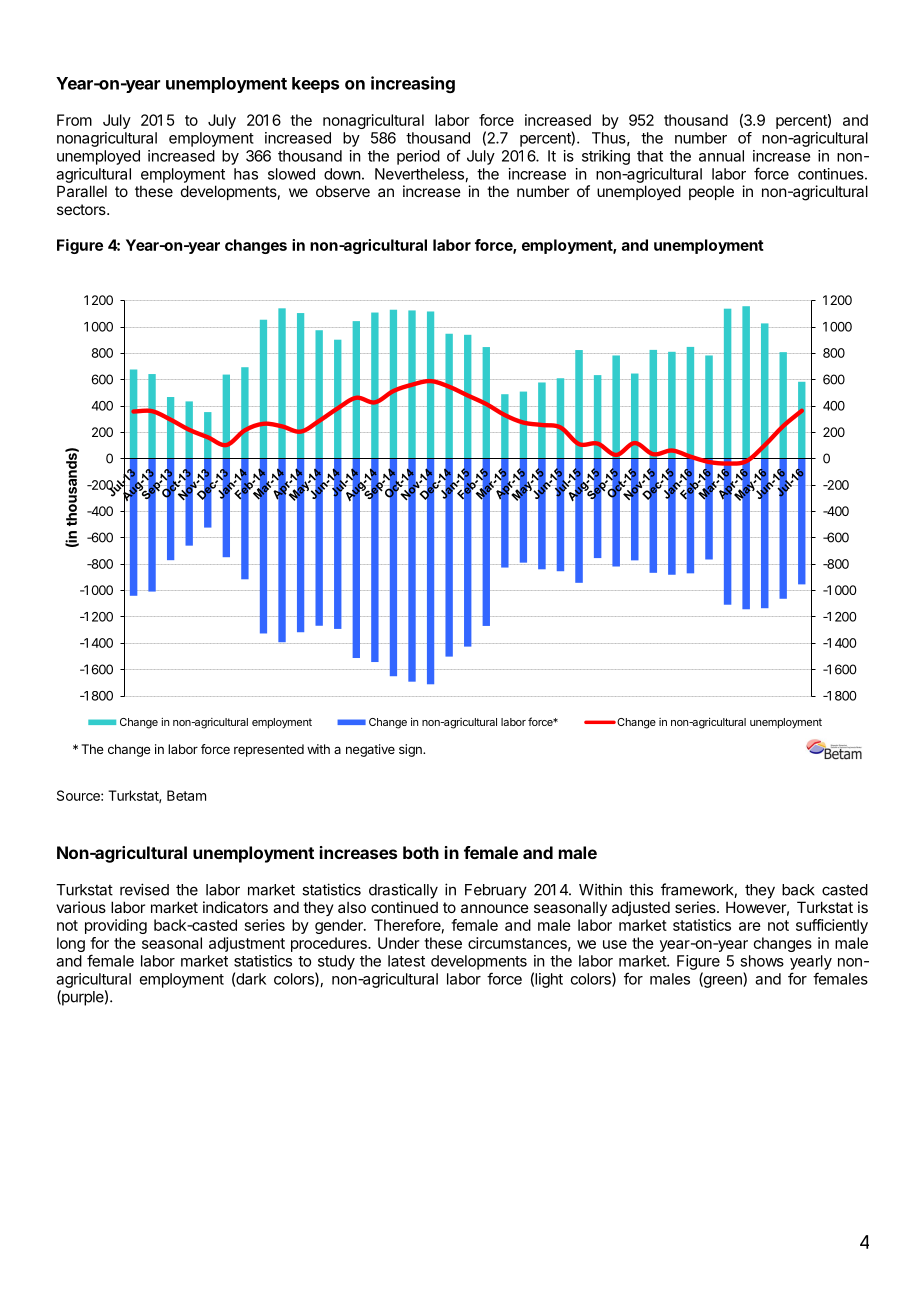 The height and width of the document is (1308, 924). What do you see at coordinates (711, 192) in the document?
I see `people` at bounding box center [711, 192].
